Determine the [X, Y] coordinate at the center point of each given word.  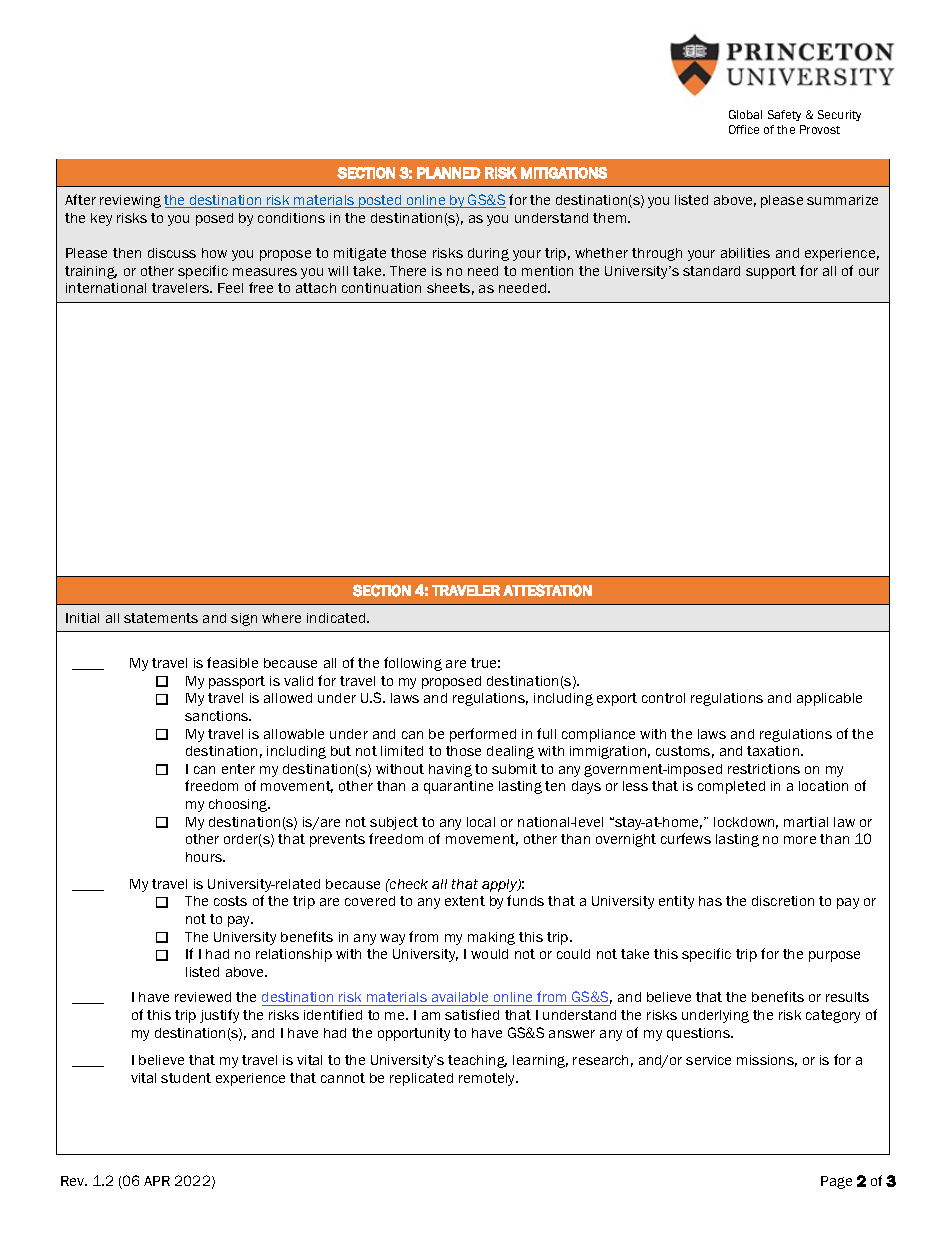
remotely [488, 1079]
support [771, 272]
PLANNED [449, 173]
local [481, 822]
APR [157, 1181]
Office [744, 129]
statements [161, 618]
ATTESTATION [547, 590]
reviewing [130, 201]
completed [731, 787]
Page [836, 1182]
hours [205, 857]
